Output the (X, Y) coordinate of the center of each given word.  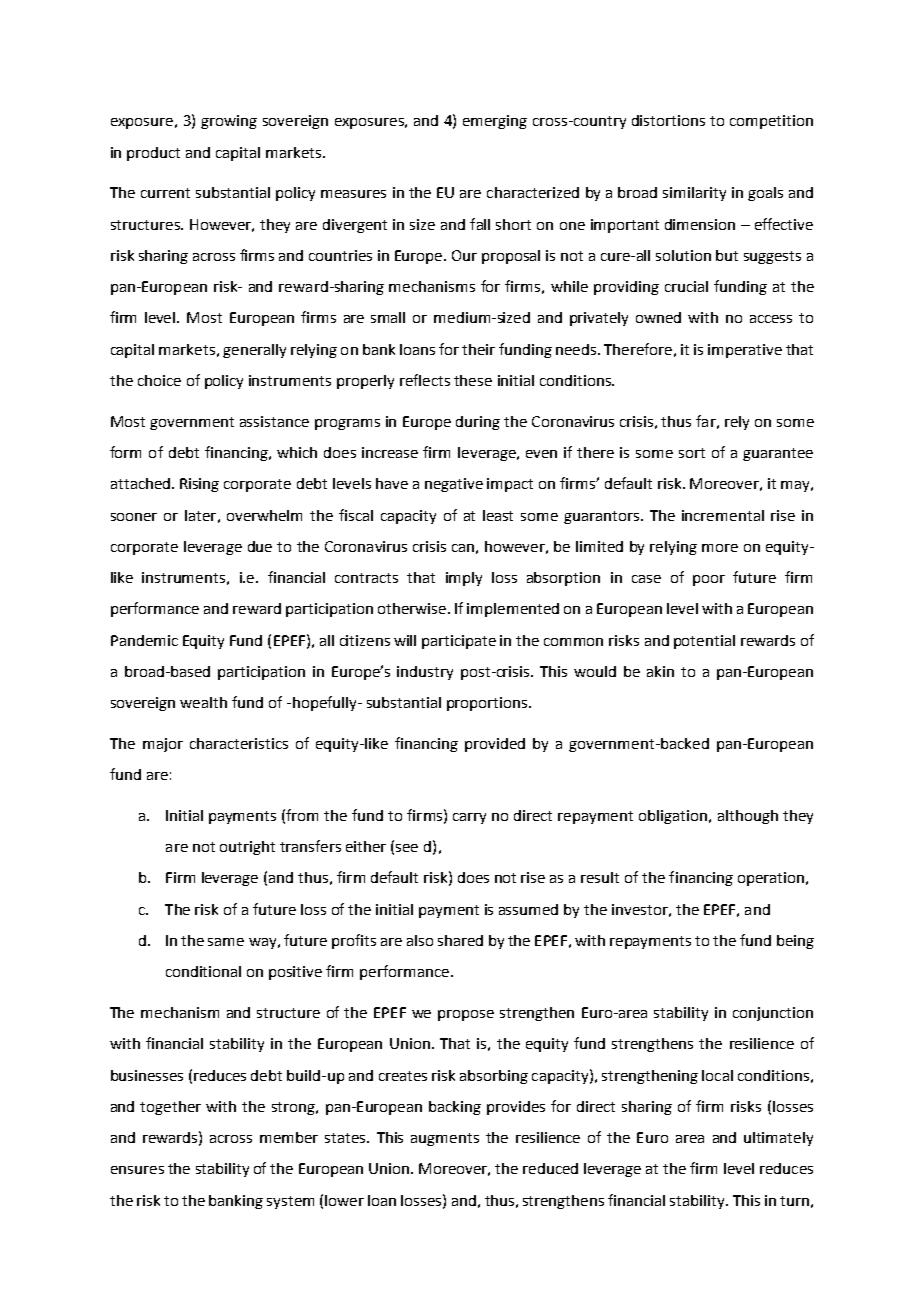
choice (159, 380)
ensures (137, 1170)
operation (771, 879)
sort (692, 453)
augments (445, 1139)
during (478, 423)
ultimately (778, 1139)
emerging (495, 122)
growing (229, 122)
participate (459, 642)
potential (704, 642)
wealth (203, 702)
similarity (694, 194)
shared (460, 940)
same (226, 942)
